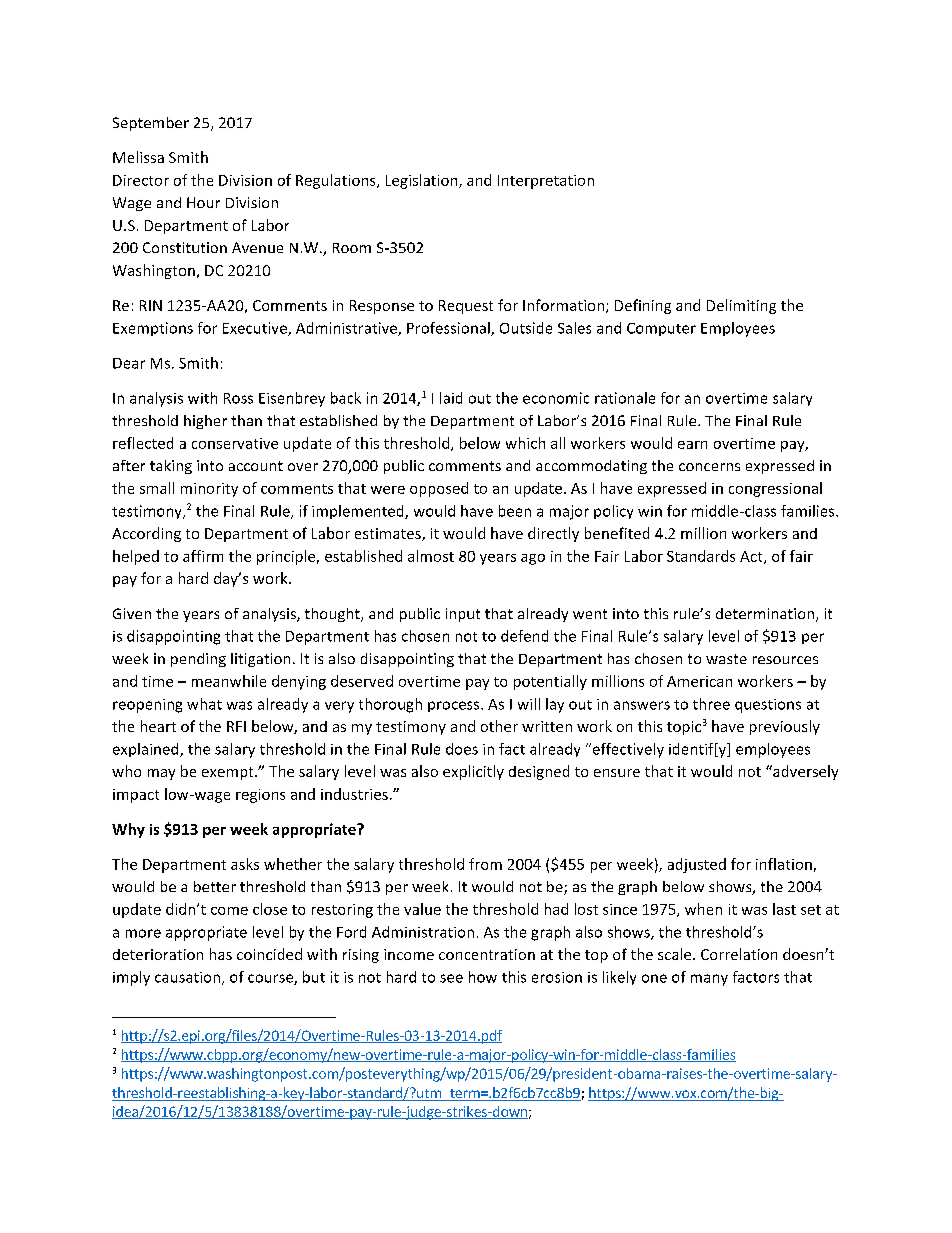 The height and width of the document is (1233, 952). I want to click on Interpretation, so click(546, 182).
